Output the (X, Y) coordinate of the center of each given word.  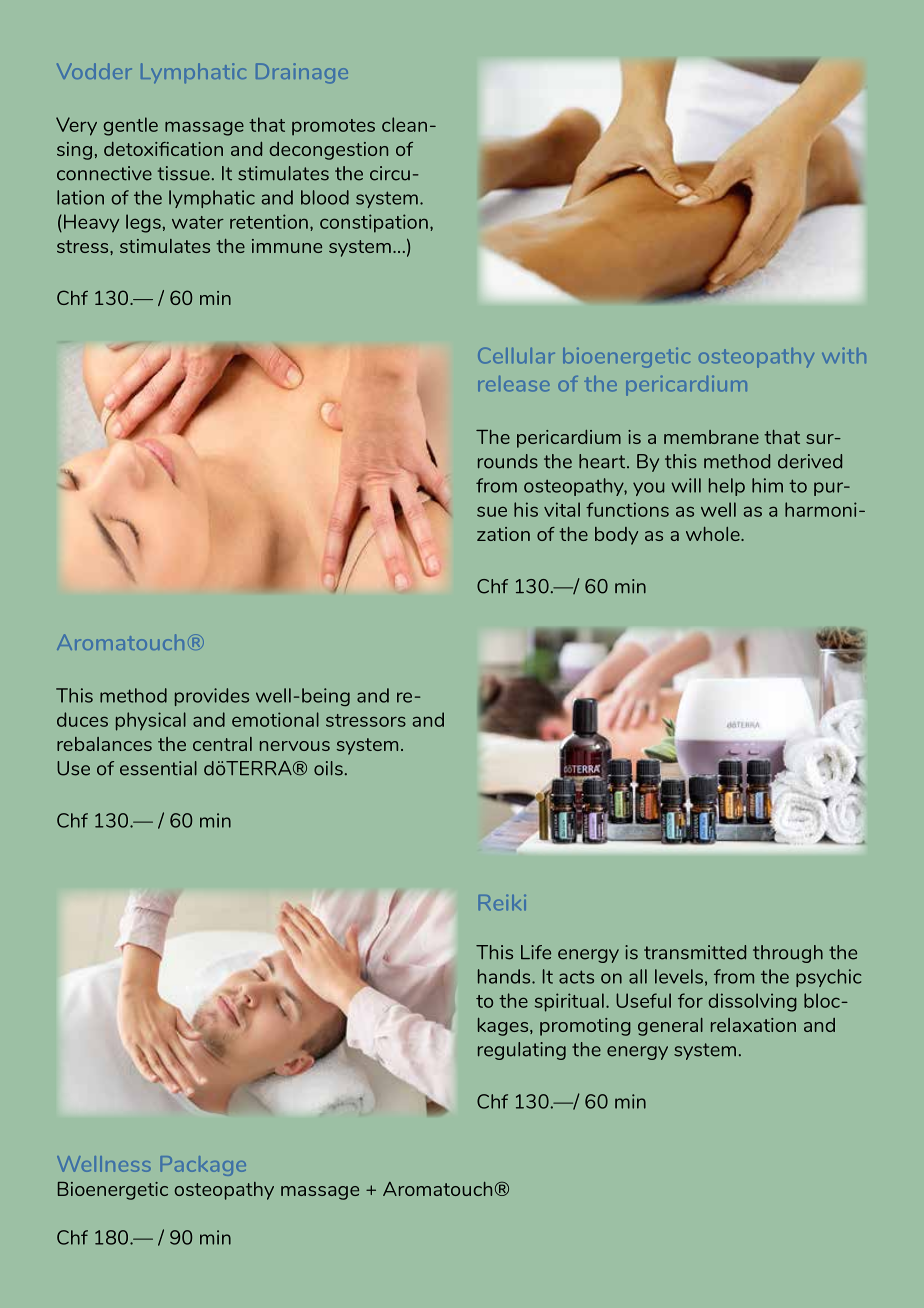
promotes (333, 127)
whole (714, 534)
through (788, 954)
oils (328, 768)
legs (143, 223)
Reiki (502, 902)
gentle (130, 126)
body (616, 536)
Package (203, 1166)
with (844, 355)
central (222, 744)
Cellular (516, 356)
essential (158, 768)
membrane (711, 437)
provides (212, 697)
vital (562, 509)
